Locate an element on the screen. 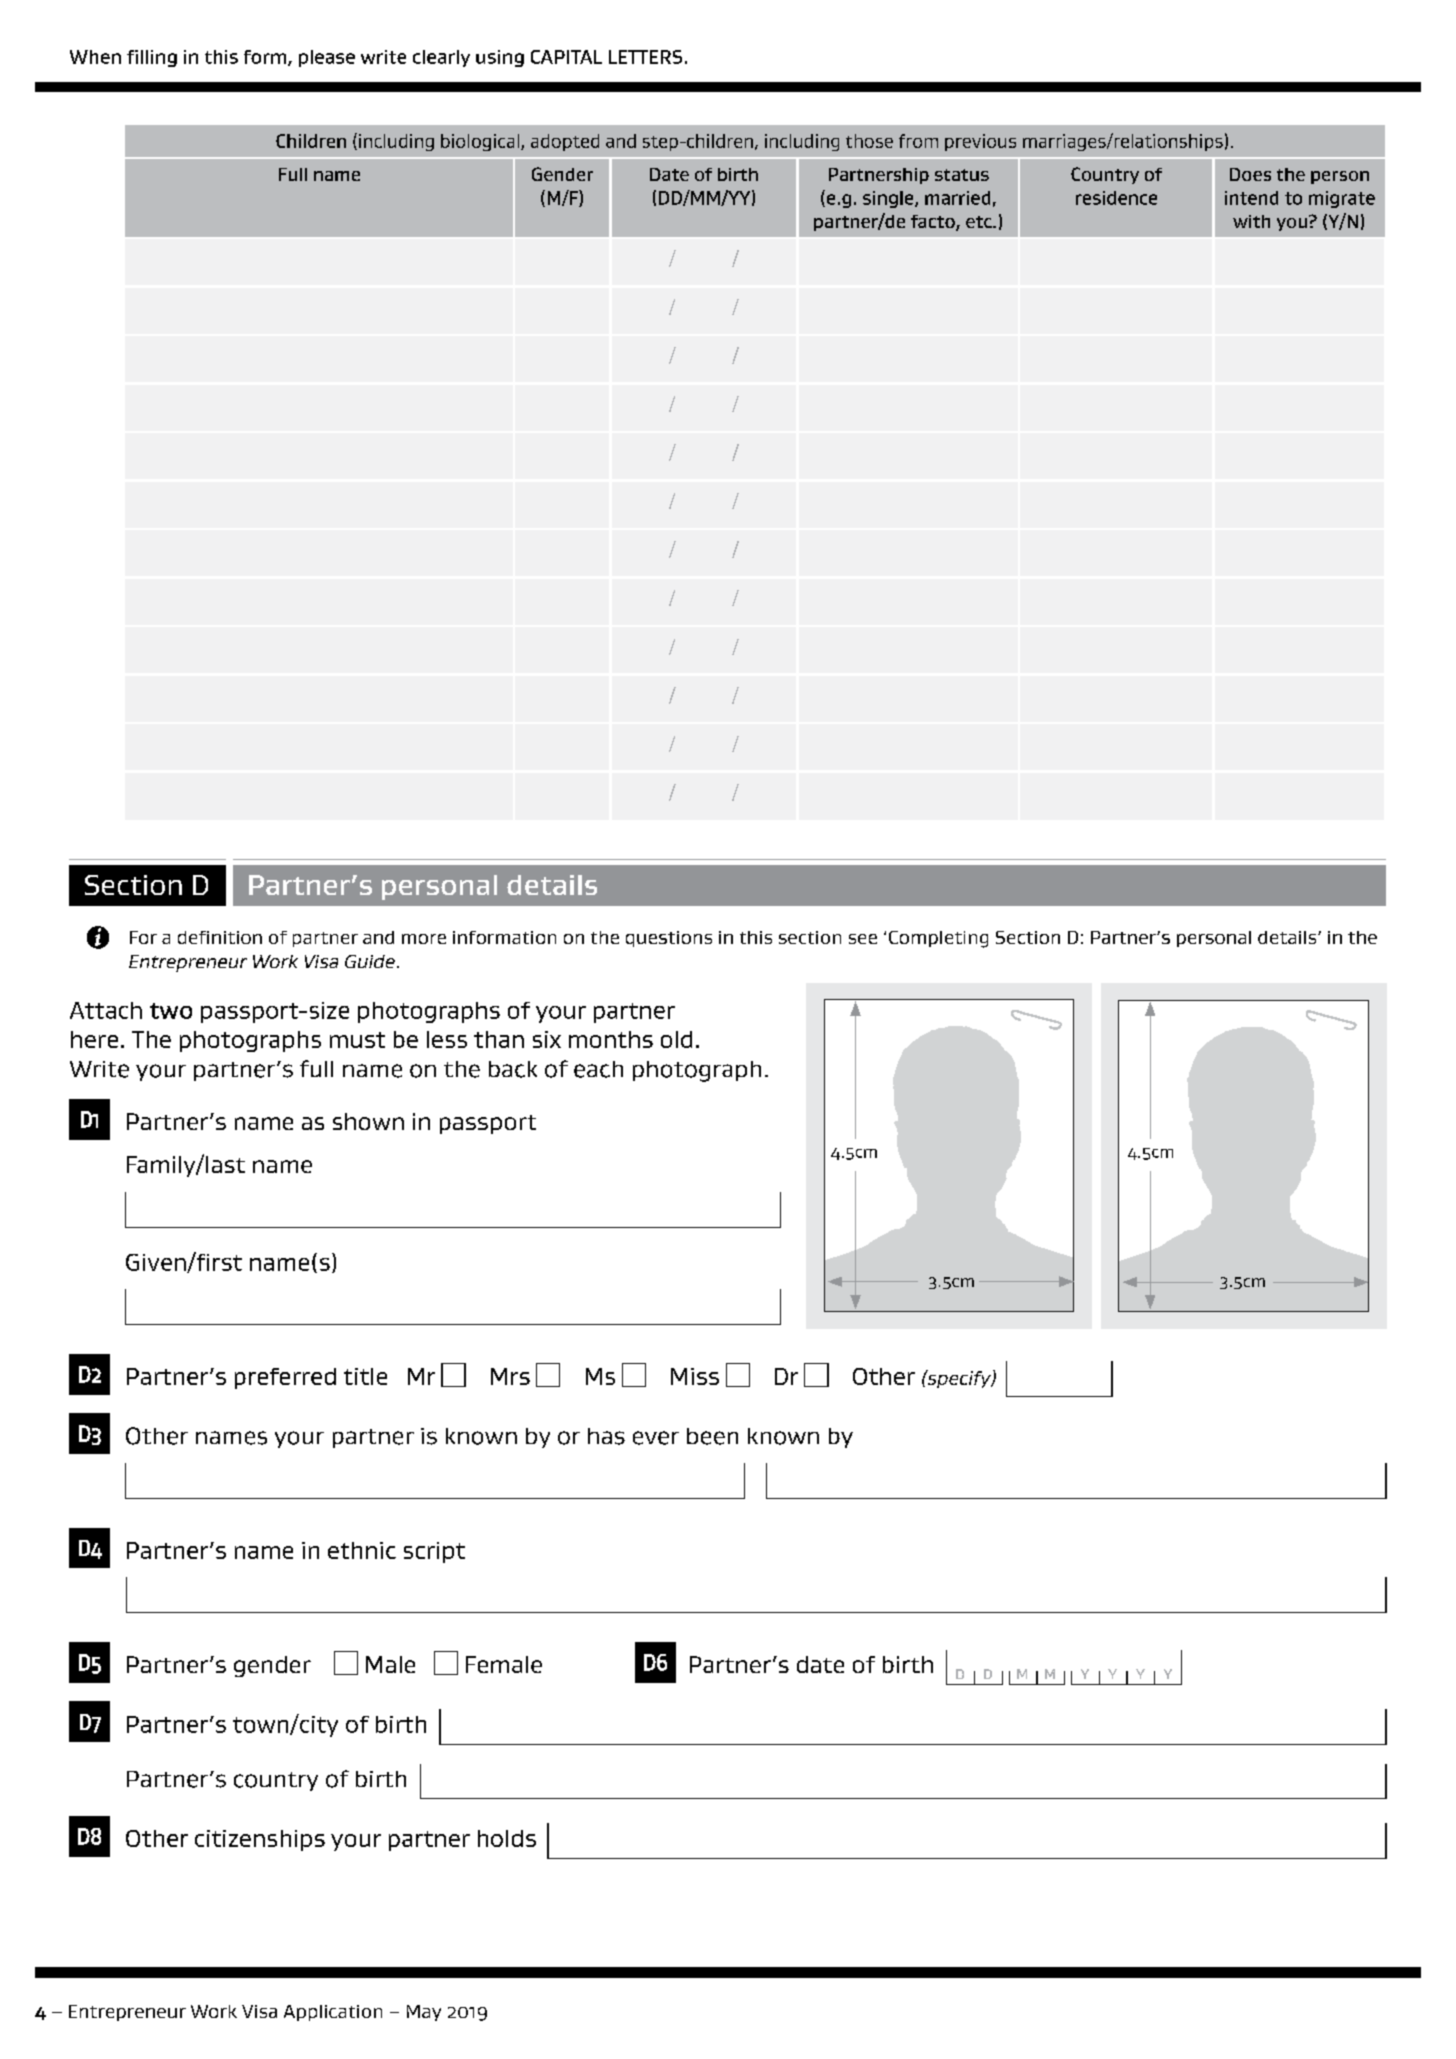 The image size is (1456, 2059). definition is located at coordinates (220, 937).
